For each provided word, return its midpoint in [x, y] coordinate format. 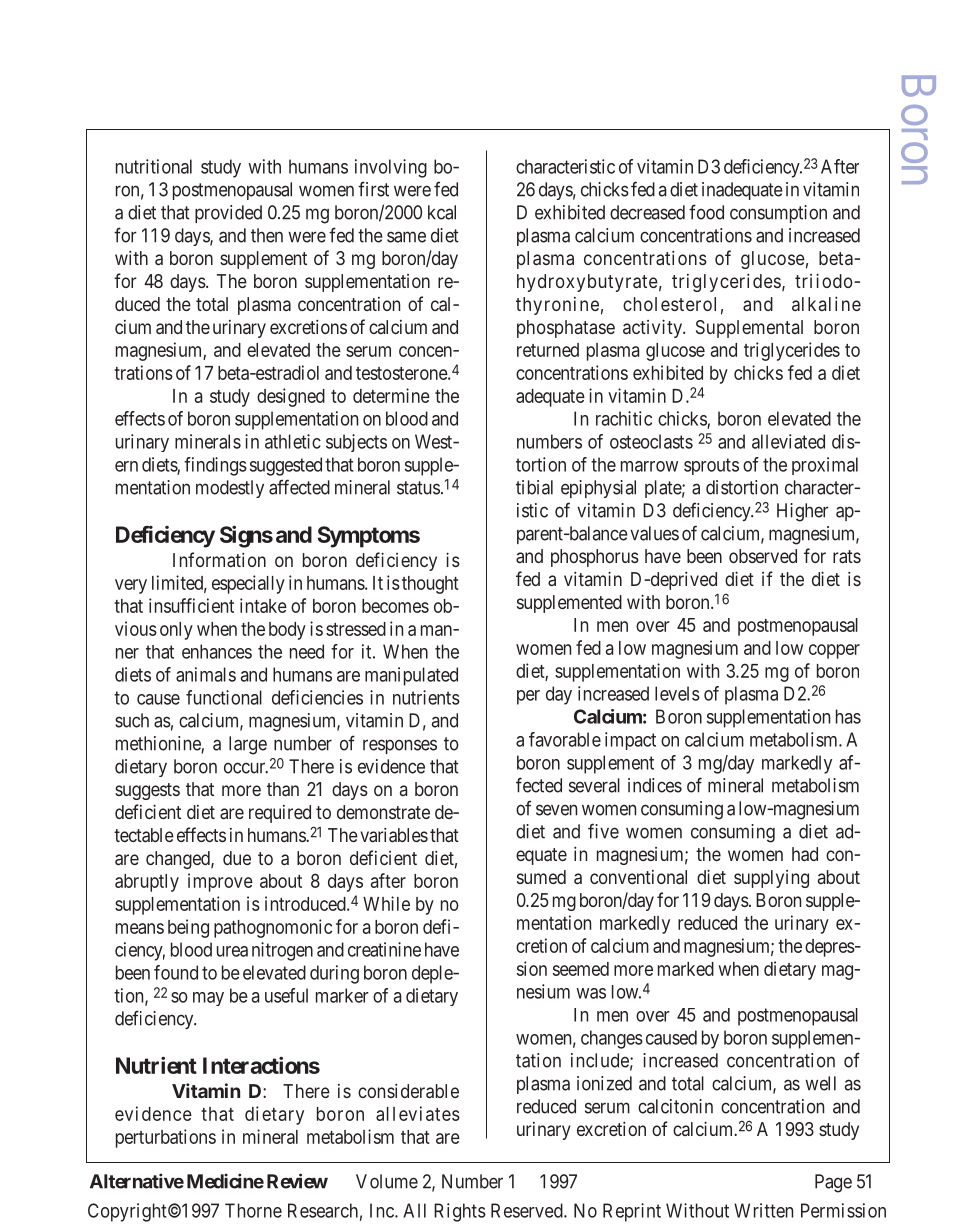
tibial [534, 487]
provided [228, 214]
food [706, 212]
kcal [442, 212]
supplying [771, 879]
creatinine [384, 949]
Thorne [253, 1210]
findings [215, 466]
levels [677, 693]
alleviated [788, 441]
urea [232, 951]
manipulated [411, 676]
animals [206, 674]
